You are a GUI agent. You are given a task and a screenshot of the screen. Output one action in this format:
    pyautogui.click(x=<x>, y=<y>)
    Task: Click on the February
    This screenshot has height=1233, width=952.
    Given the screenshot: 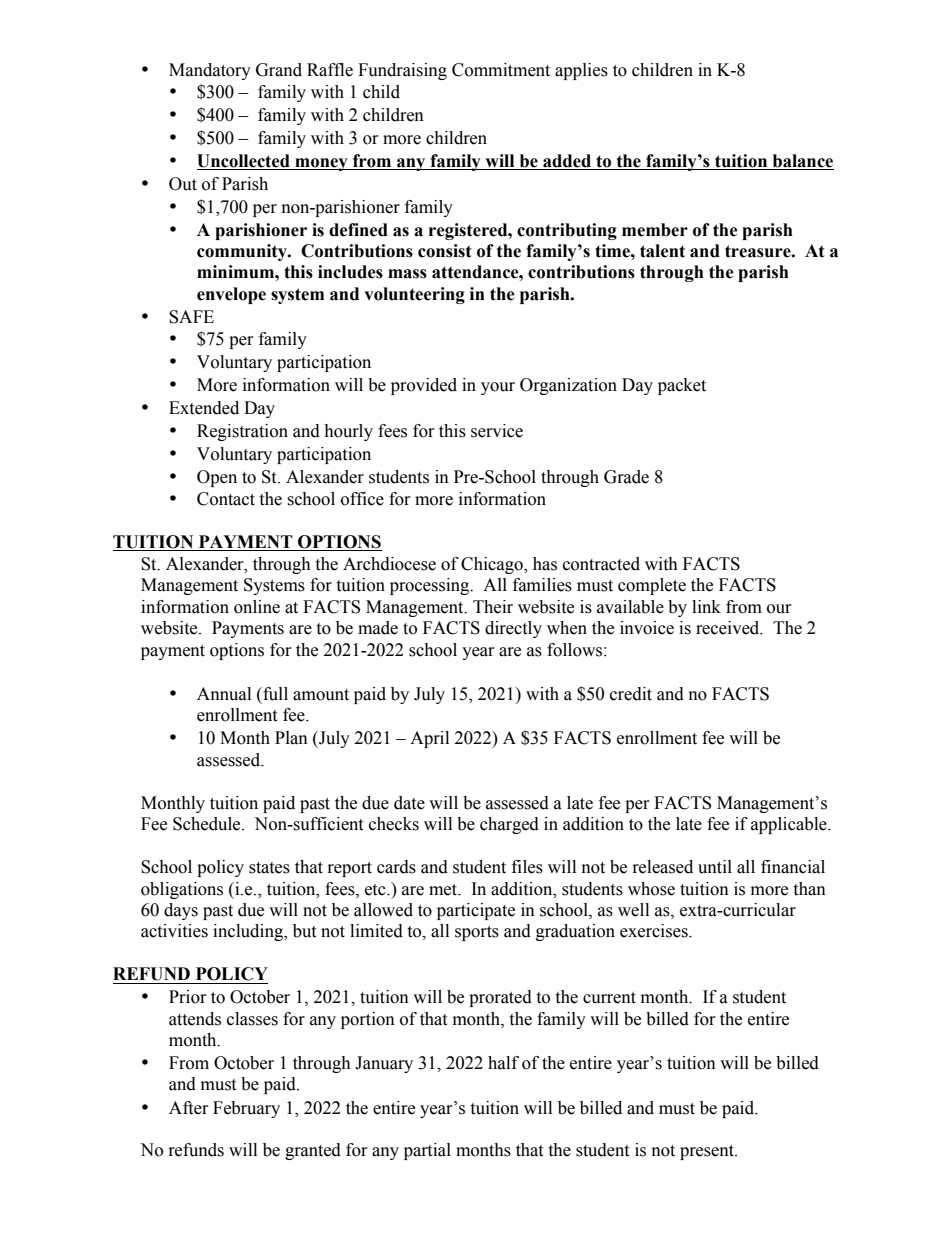 What is the action you would take?
    pyautogui.click(x=246, y=1109)
